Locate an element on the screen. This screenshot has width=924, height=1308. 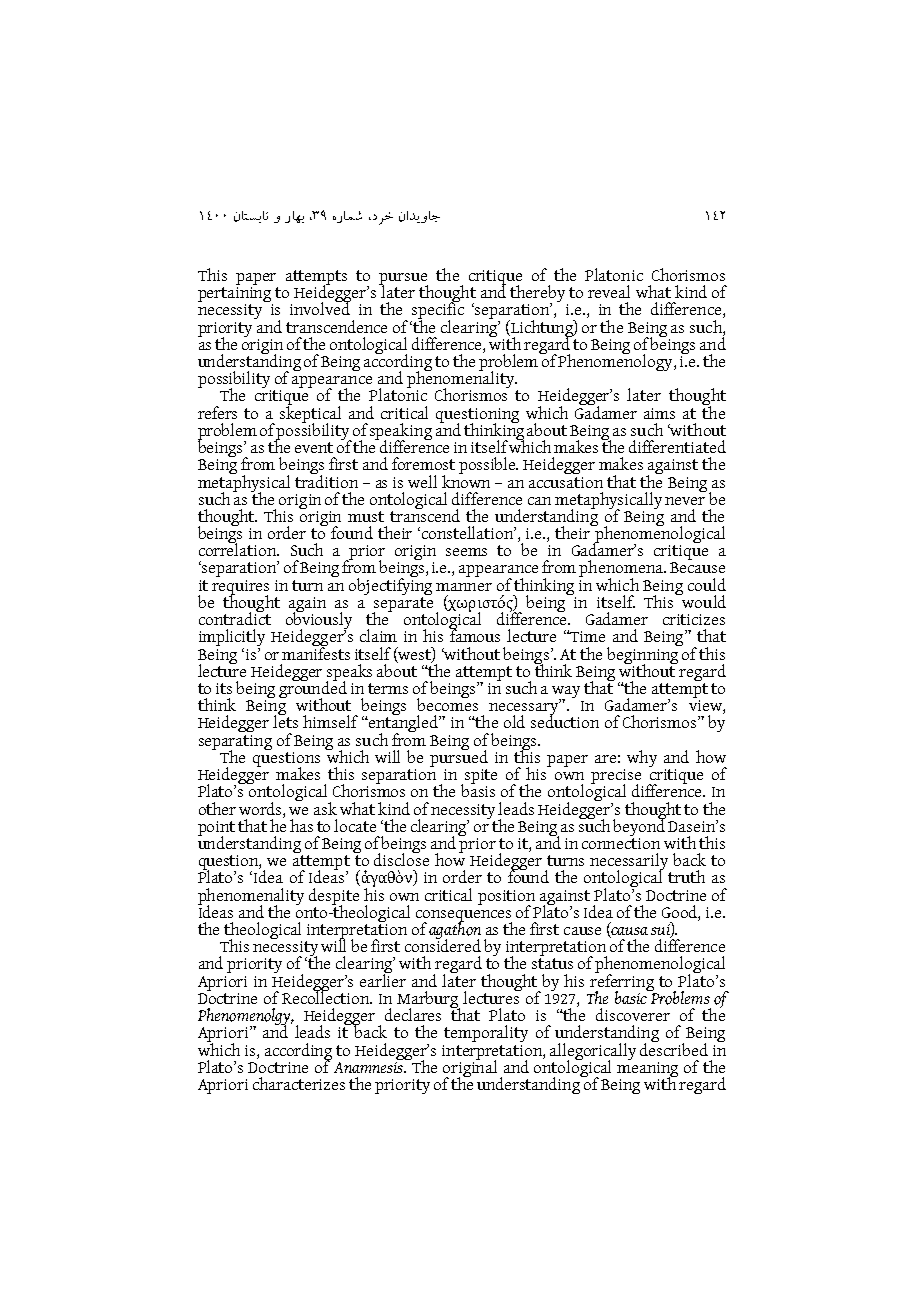
beyond is located at coordinates (639, 826).
